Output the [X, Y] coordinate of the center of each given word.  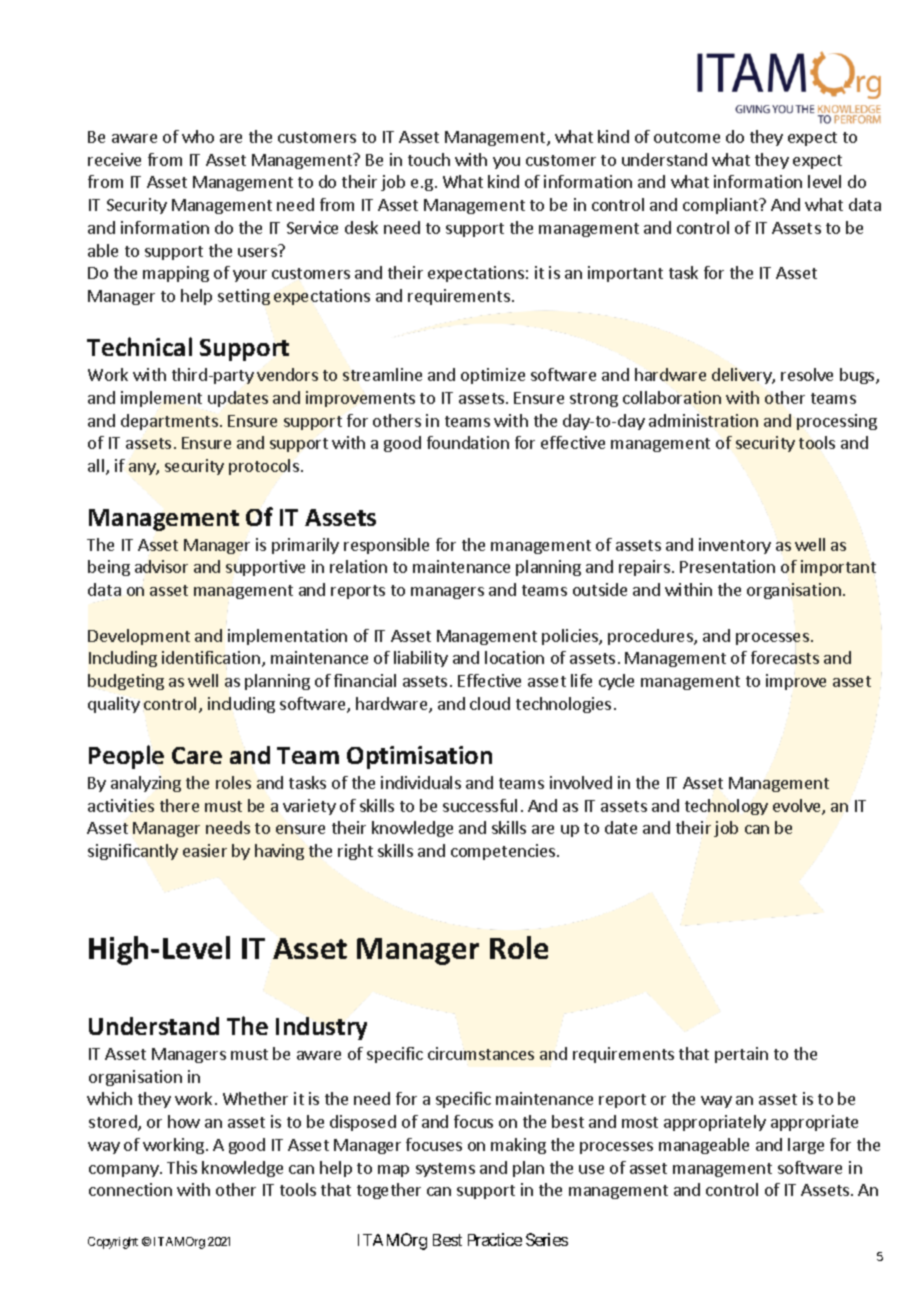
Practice [495, 1239]
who [198, 136]
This [182, 1167]
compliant [721, 206]
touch [429, 159]
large [806, 1146]
